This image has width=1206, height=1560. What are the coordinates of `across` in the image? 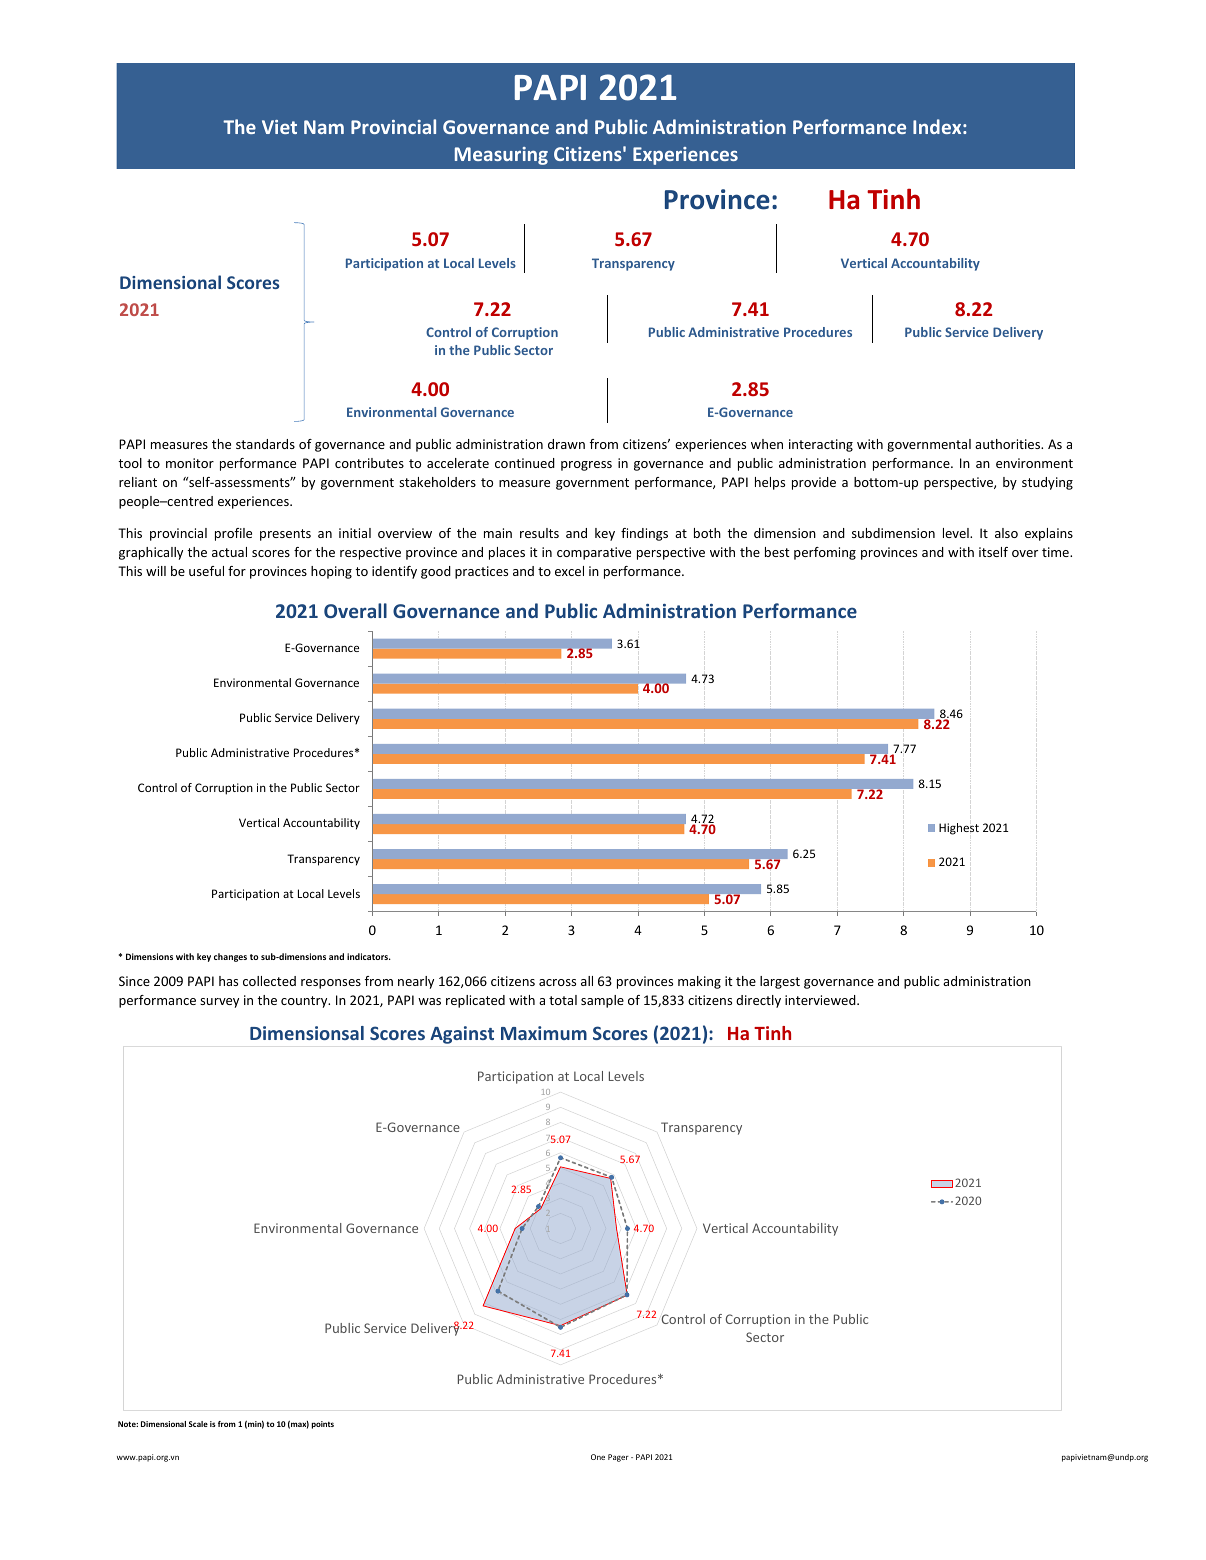 It's located at (557, 982).
